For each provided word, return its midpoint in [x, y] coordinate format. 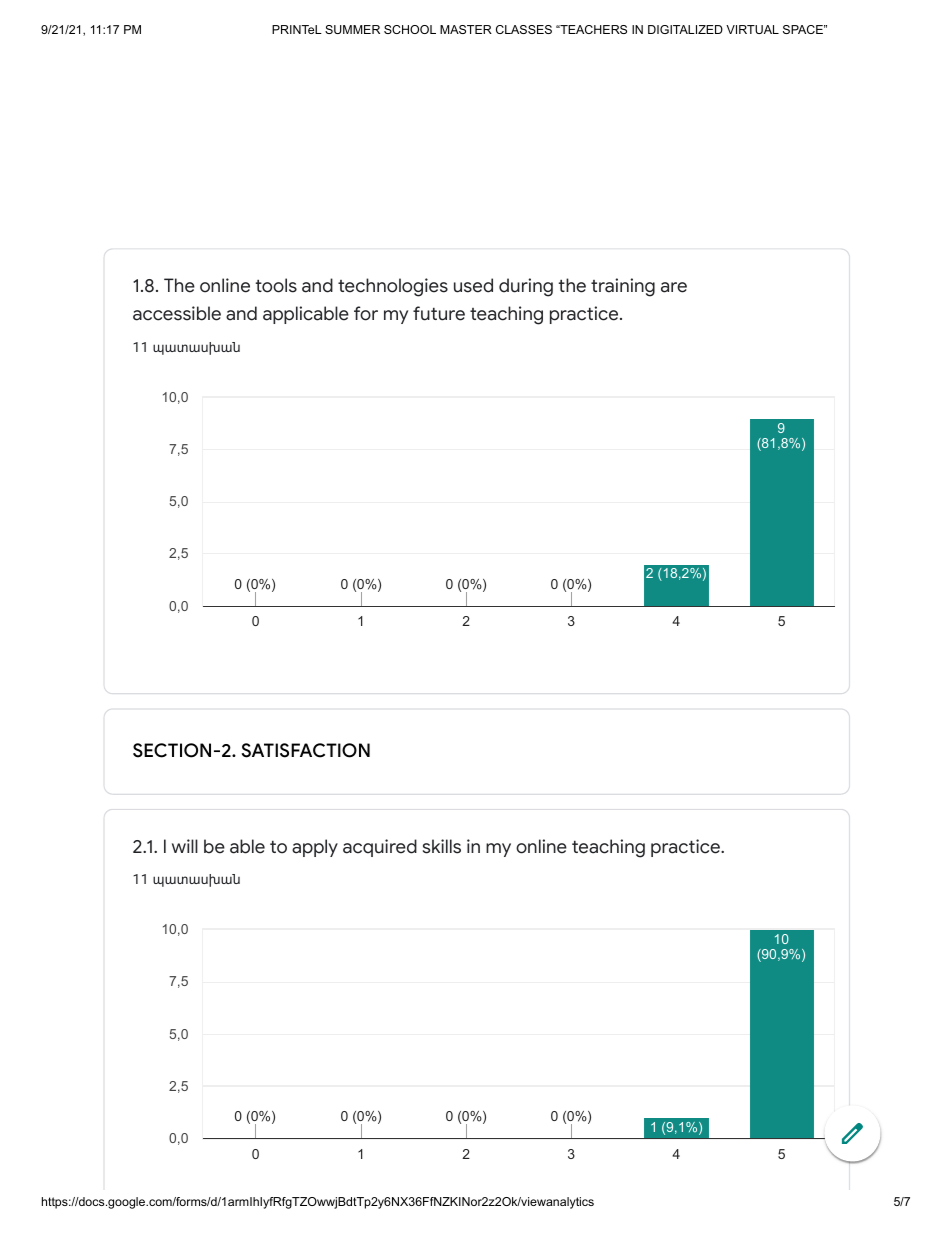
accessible [177, 313]
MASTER [466, 29]
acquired [380, 848]
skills [442, 846]
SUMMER [352, 29]
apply [315, 848]
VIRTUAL [752, 29]
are [674, 287]
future [439, 313]
